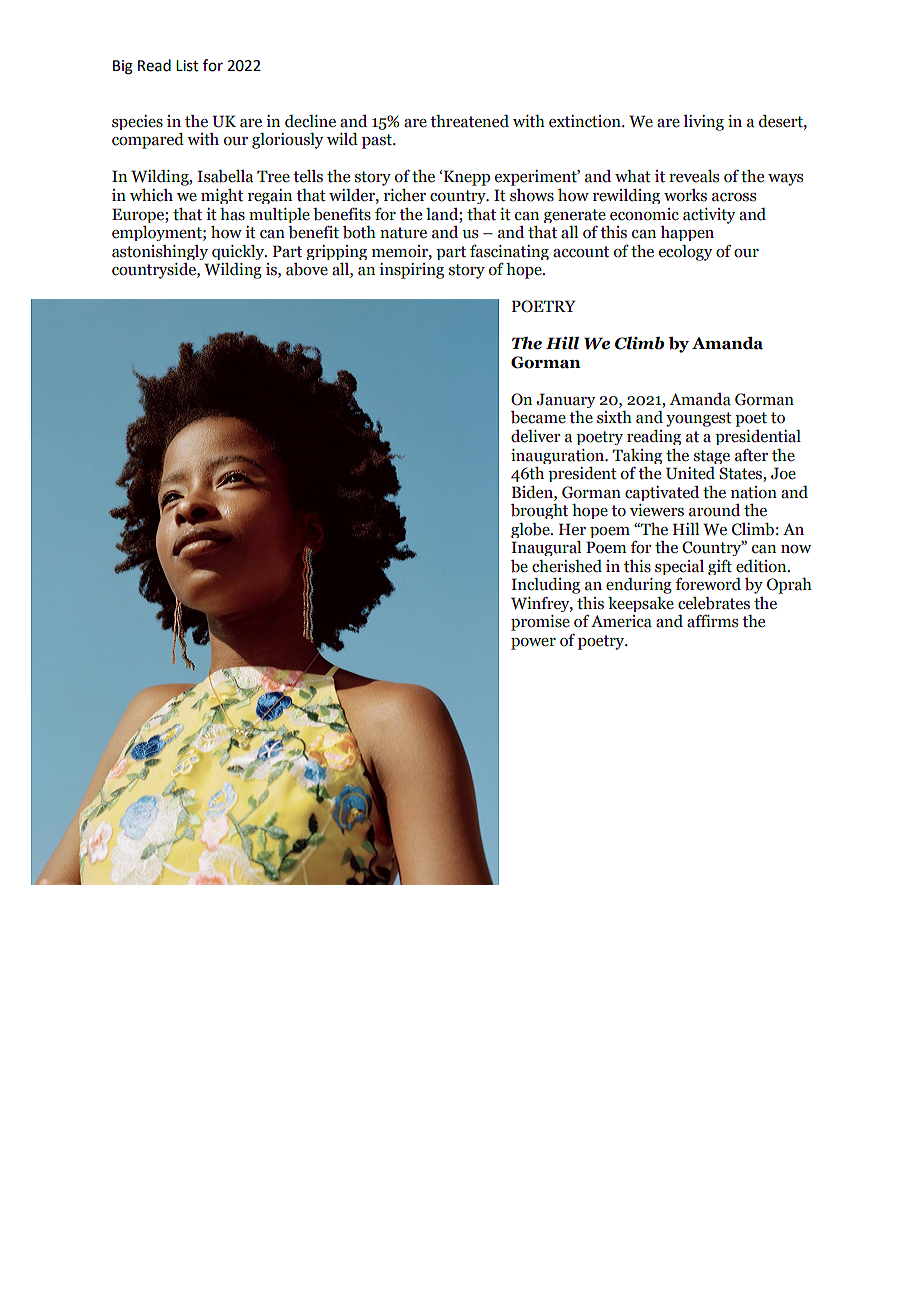 The image size is (924, 1308). I want to click on nation, so click(754, 492).
